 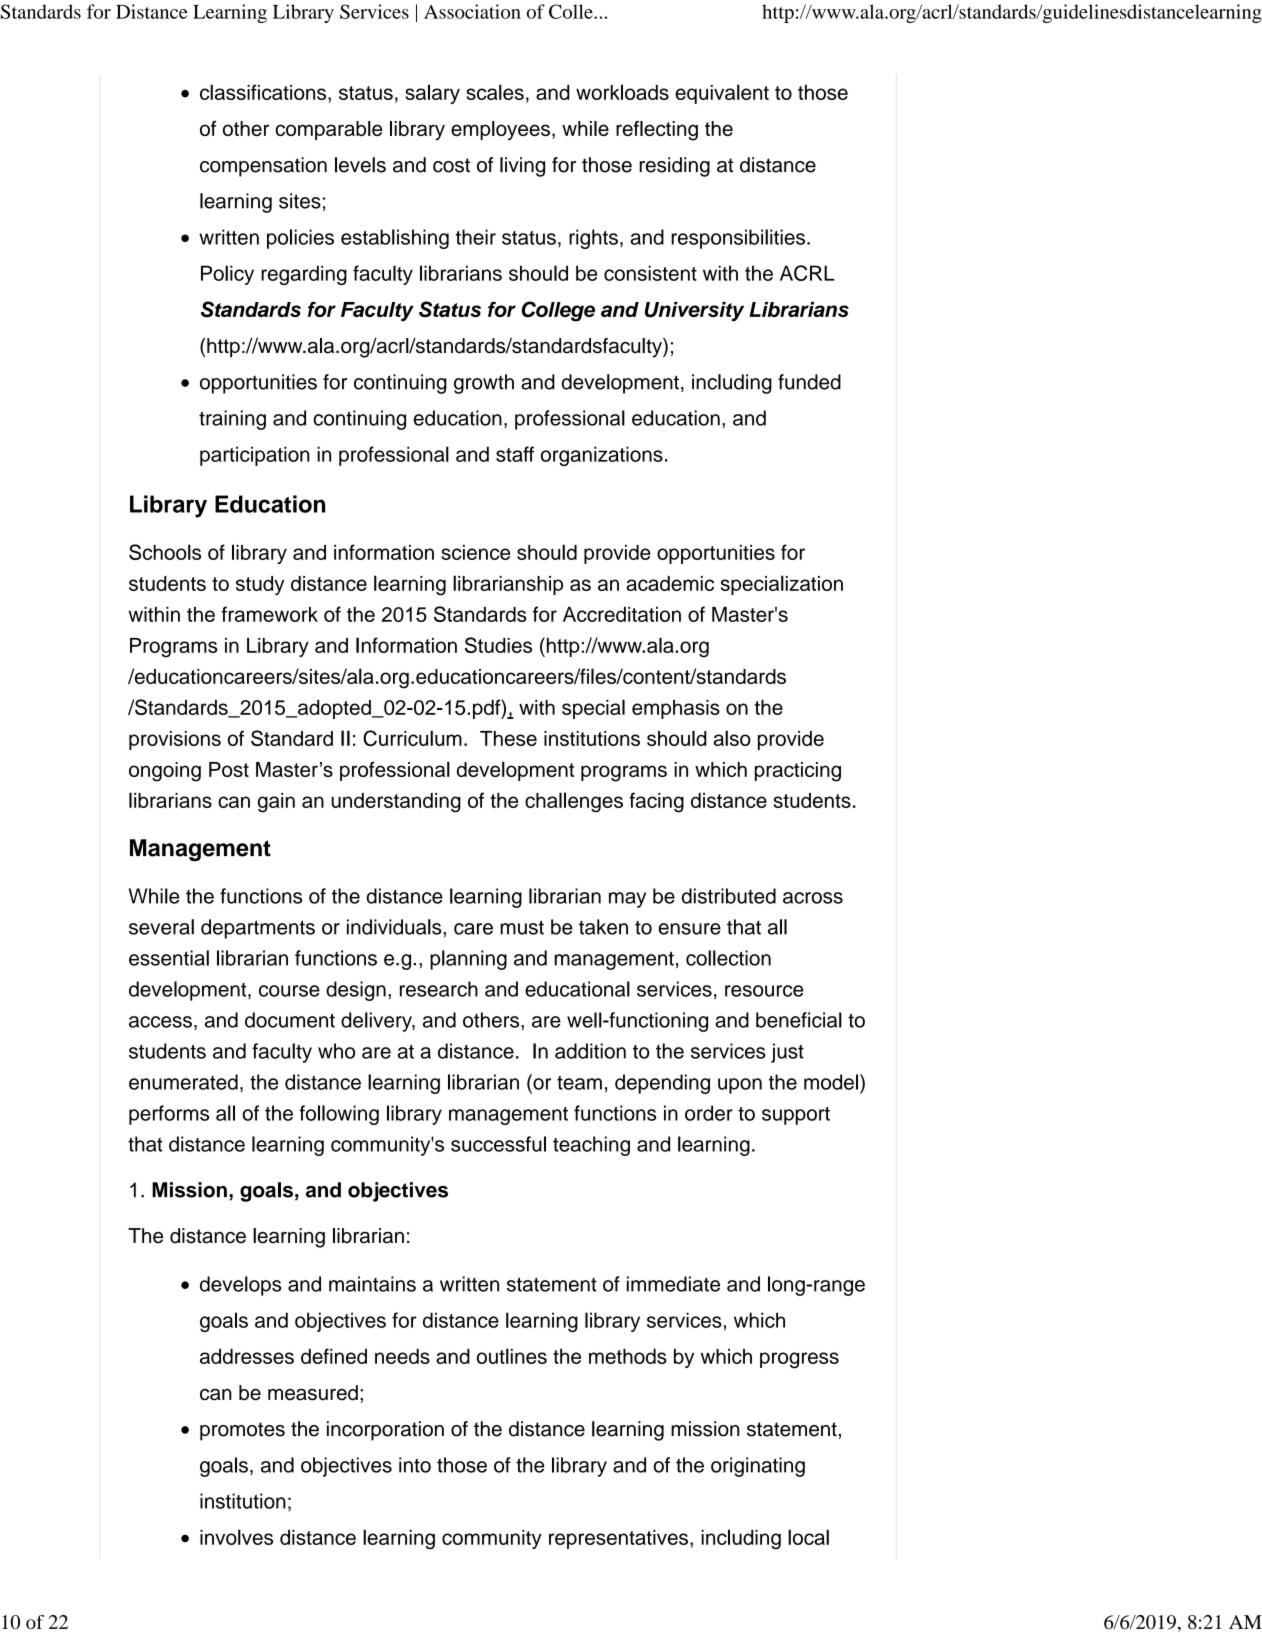 I want to click on upon, so click(x=740, y=1086).
